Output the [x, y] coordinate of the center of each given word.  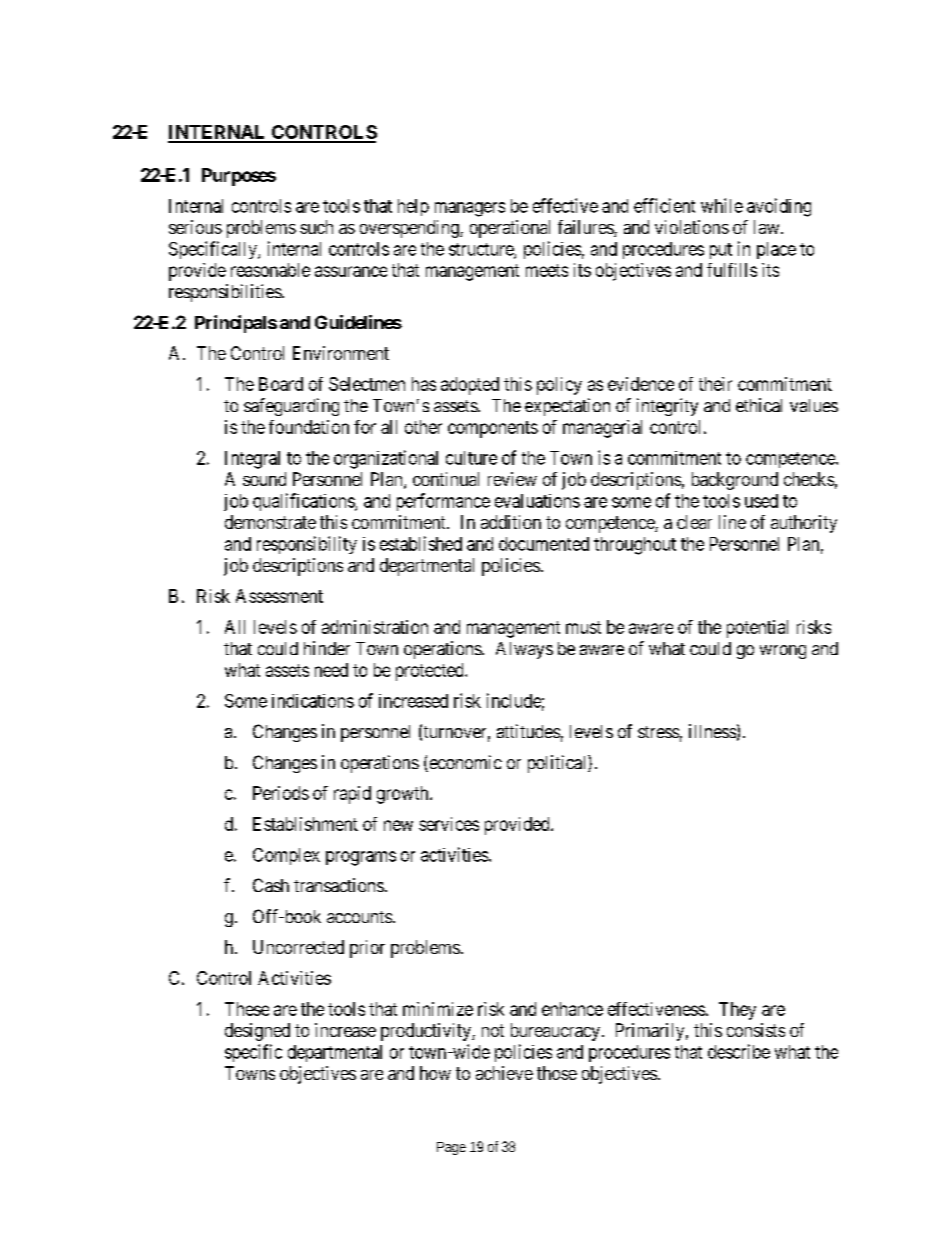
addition [511, 522]
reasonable [270, 270]
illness [712, 731]
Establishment [305, 824]
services [449, 824]
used [761, 501]
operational [510, 229]
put [721, 251]
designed [257, 1032]
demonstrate [270, 522]
